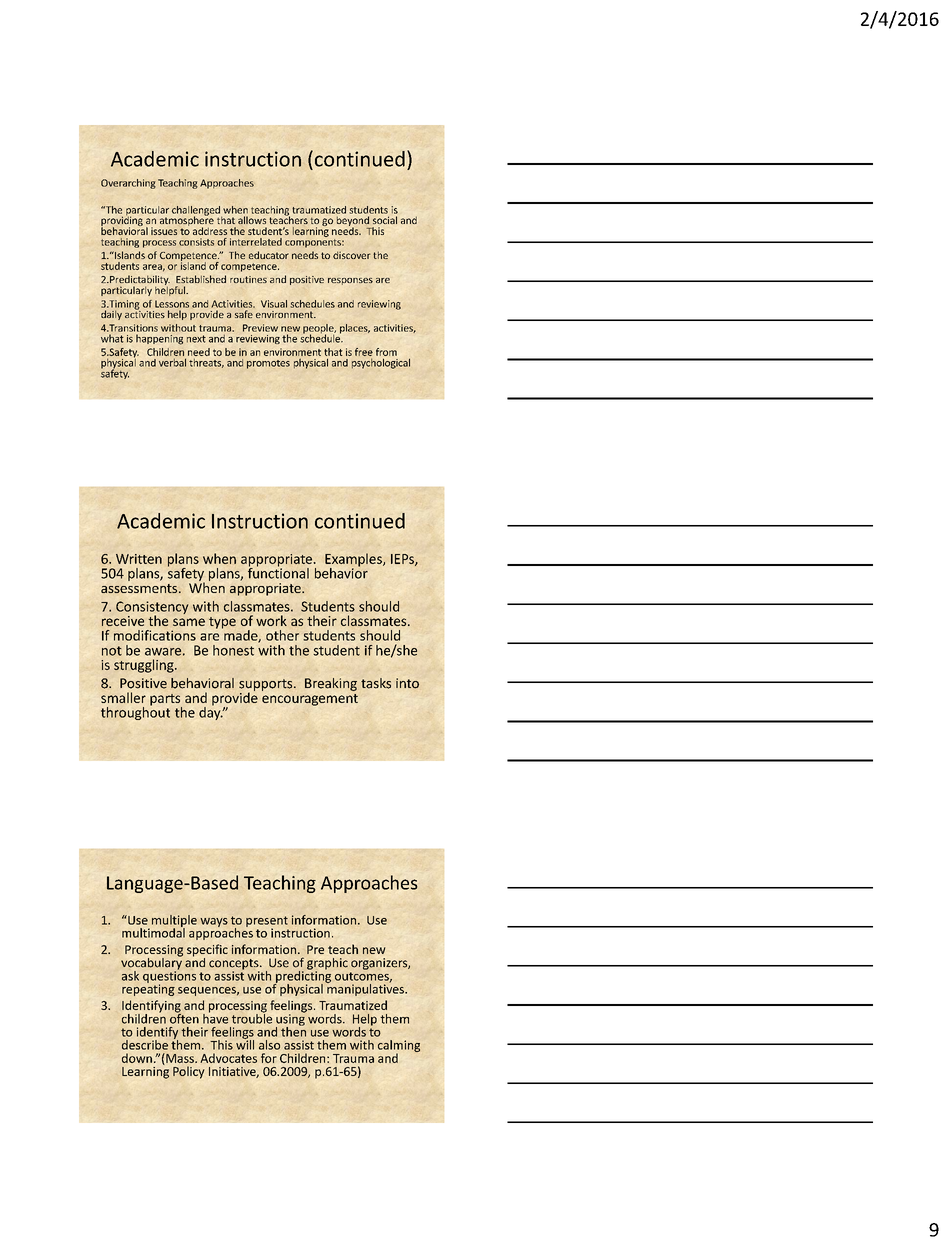  What do you see at coordinates (174, 922) in the page?
I see `multiple` at bounding box center [174, 922].
